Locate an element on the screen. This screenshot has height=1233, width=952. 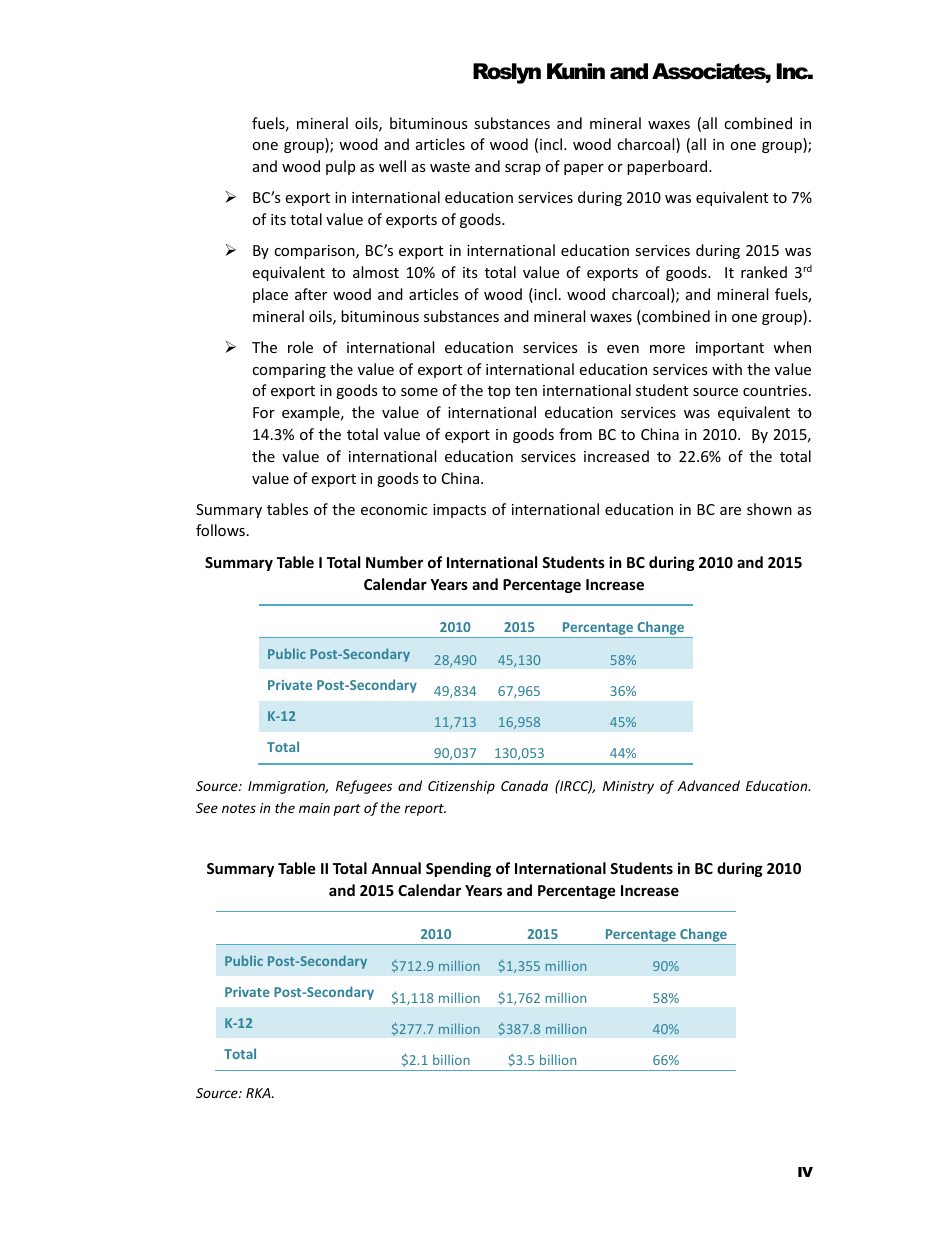
Advanced is located at coordinates (708, 785).
